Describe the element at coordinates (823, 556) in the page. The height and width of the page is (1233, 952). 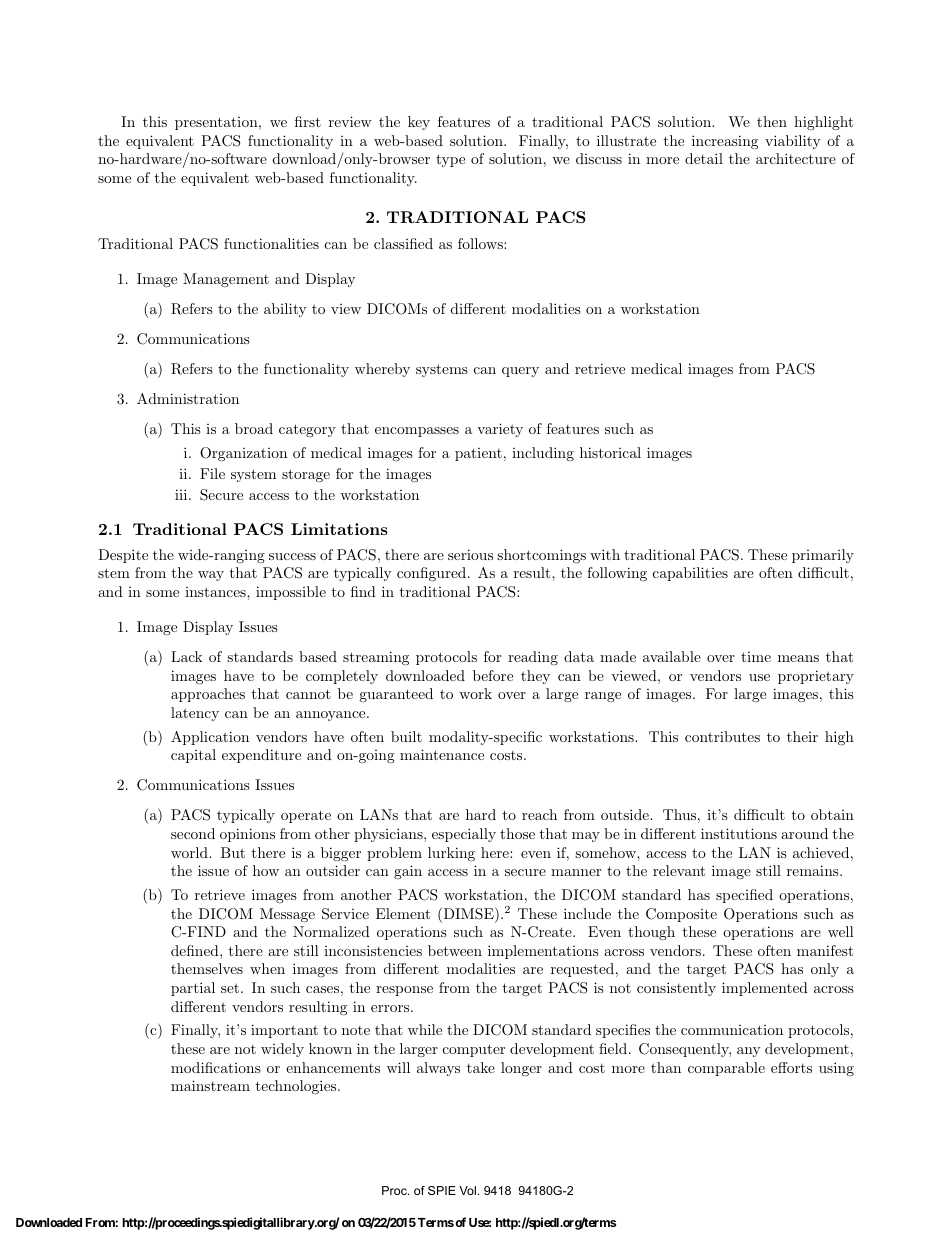
I see `primarily` at that location.
